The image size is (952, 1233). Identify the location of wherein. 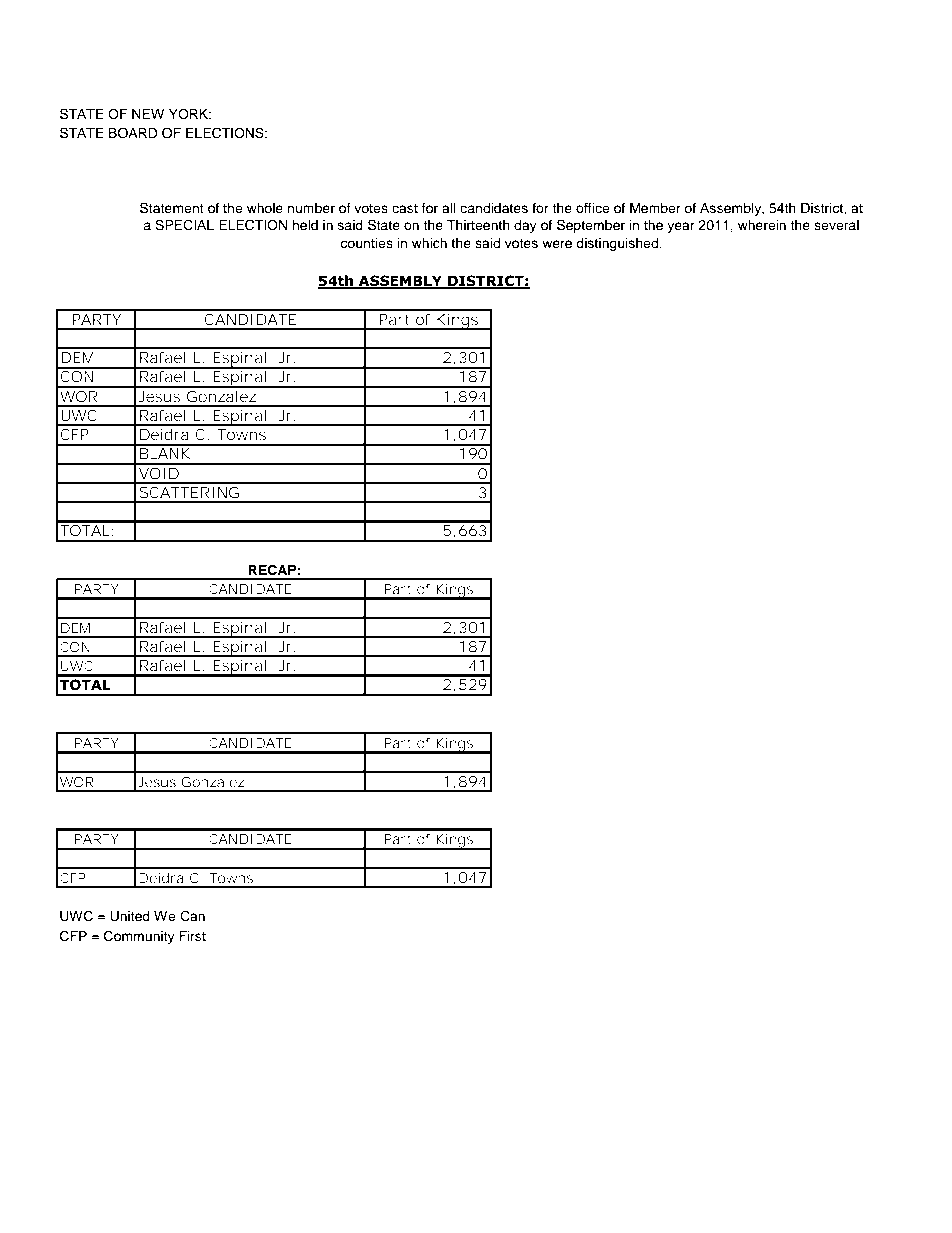
(762, 225).
